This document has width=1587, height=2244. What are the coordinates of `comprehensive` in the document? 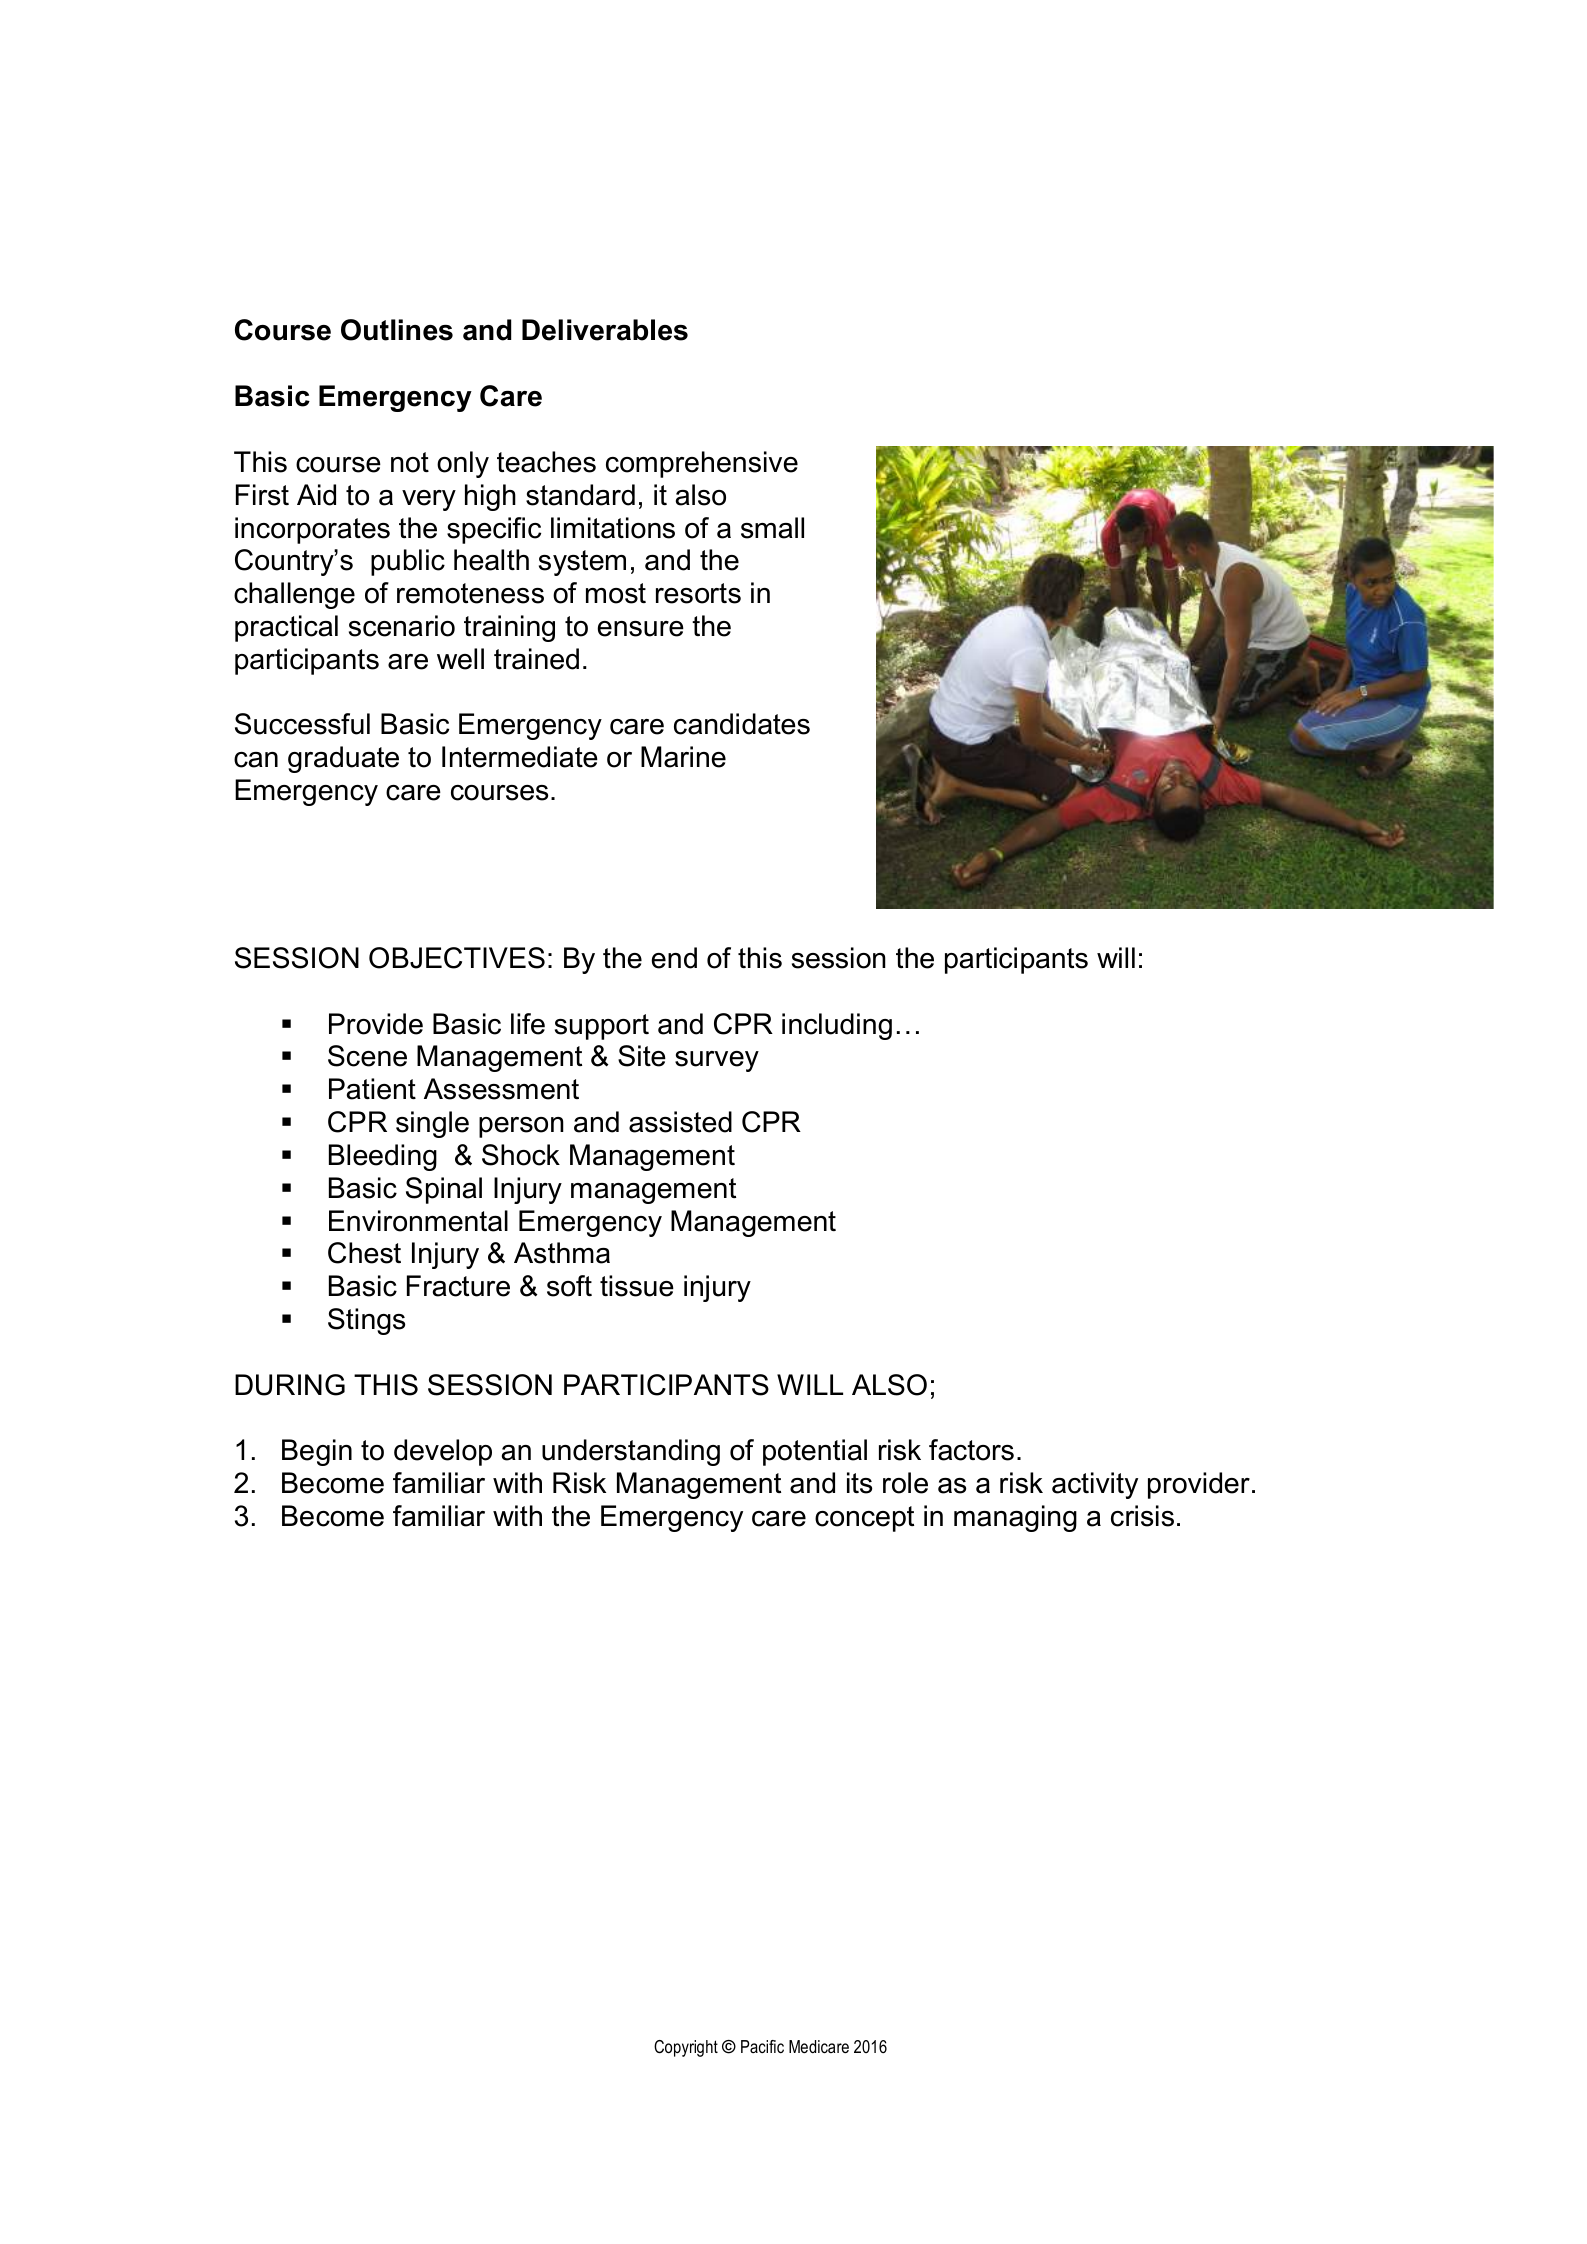 It's located at (702, 464).
